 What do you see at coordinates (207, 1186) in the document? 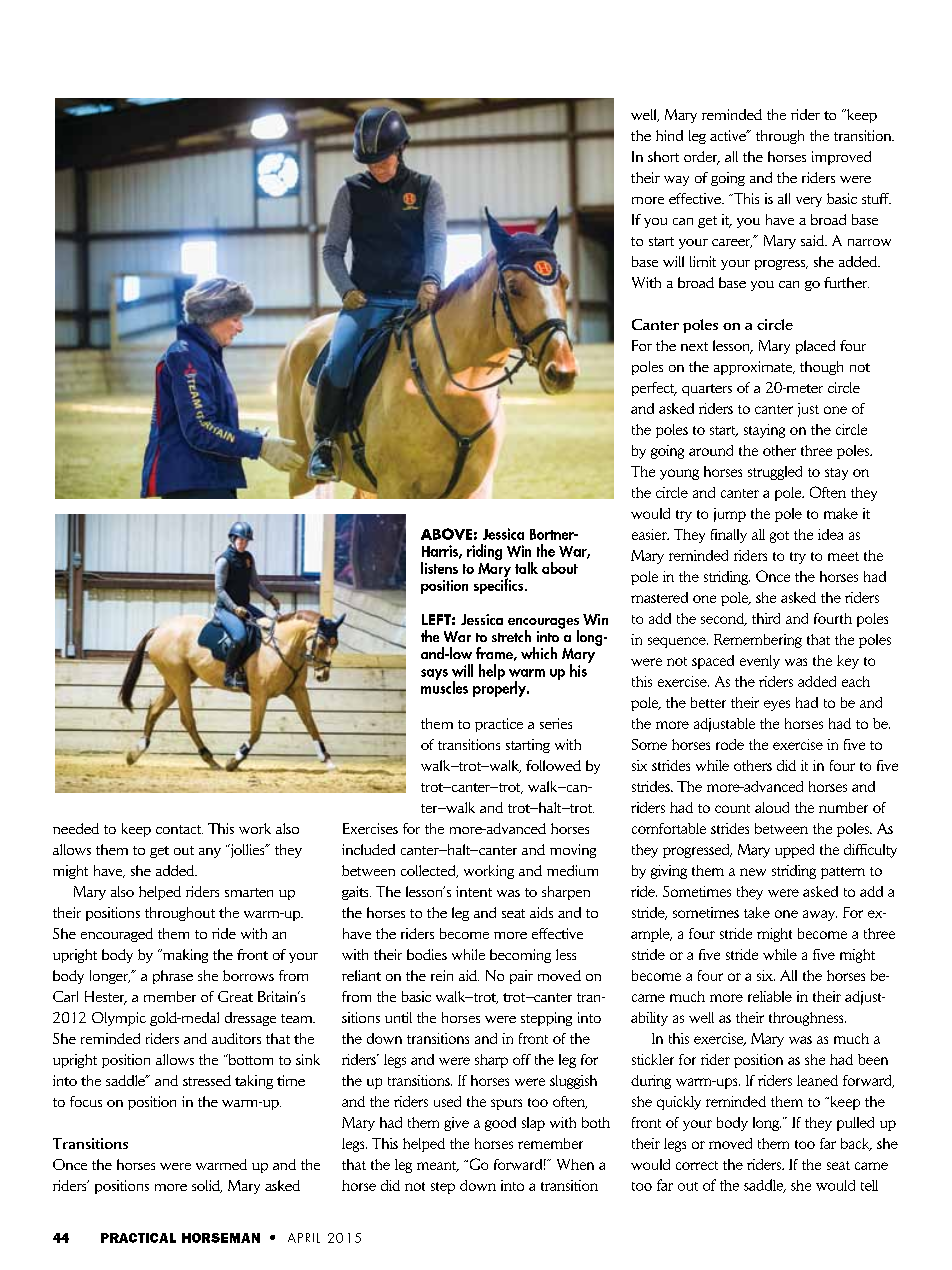
I see `solid` at bounding box center [207, 1186].
